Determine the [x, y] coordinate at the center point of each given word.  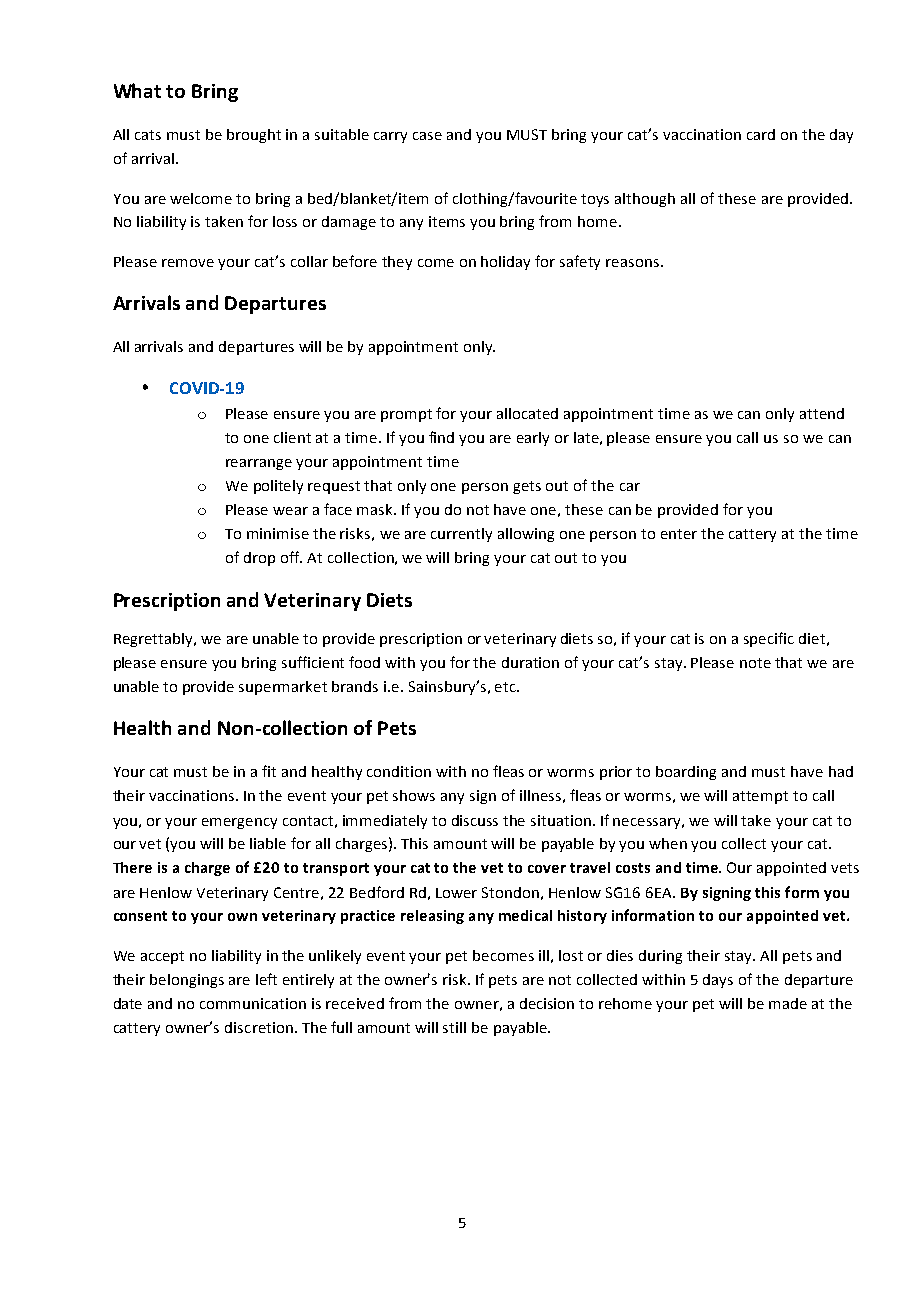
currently [461, 535]
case [427, 136]
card [761, 134]
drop [259, 559]
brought [254, 136]
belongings [187, 981]
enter [679, 534]
